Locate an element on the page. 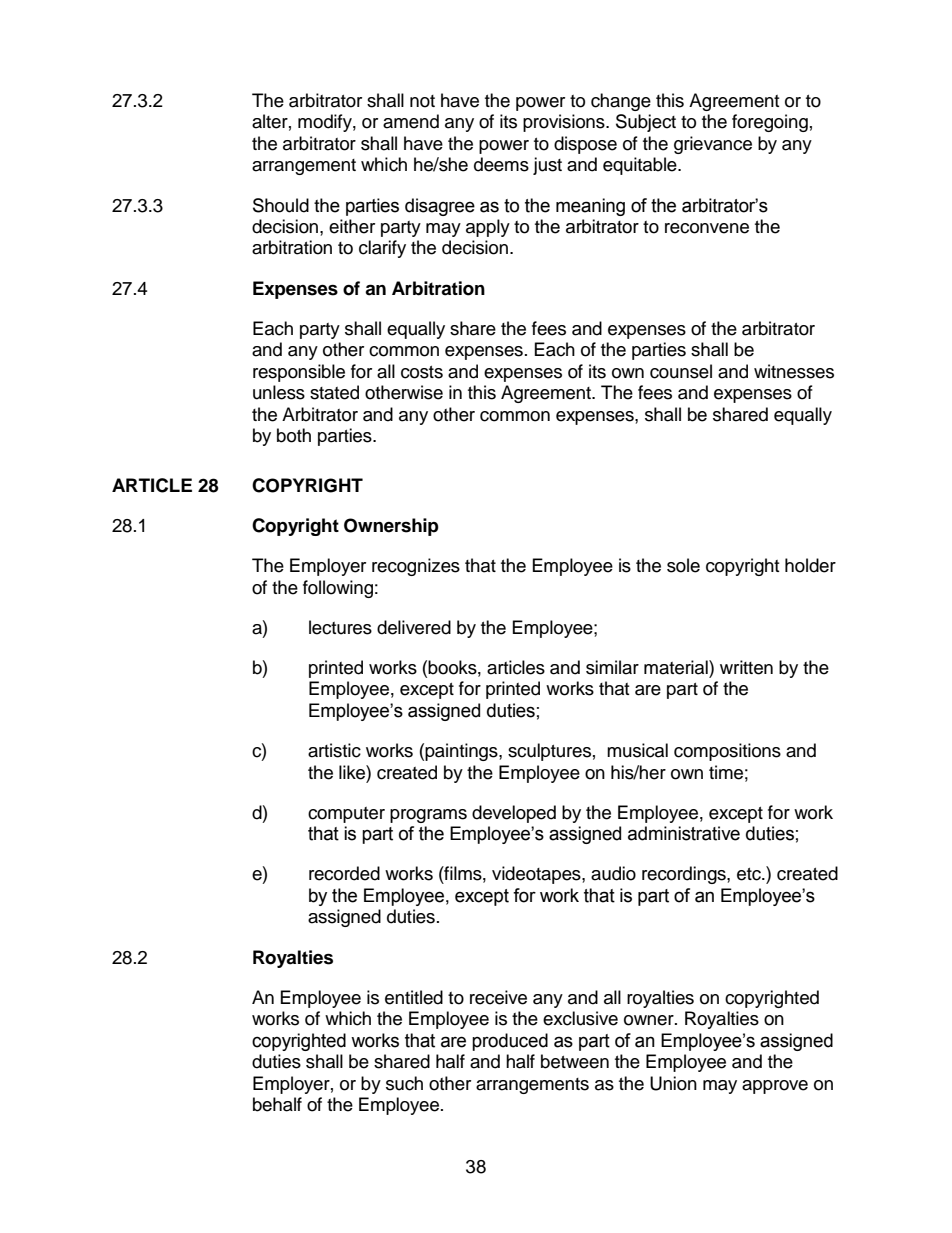 This document has height=1233, width=952. both is located at coordinates (294, 435).
